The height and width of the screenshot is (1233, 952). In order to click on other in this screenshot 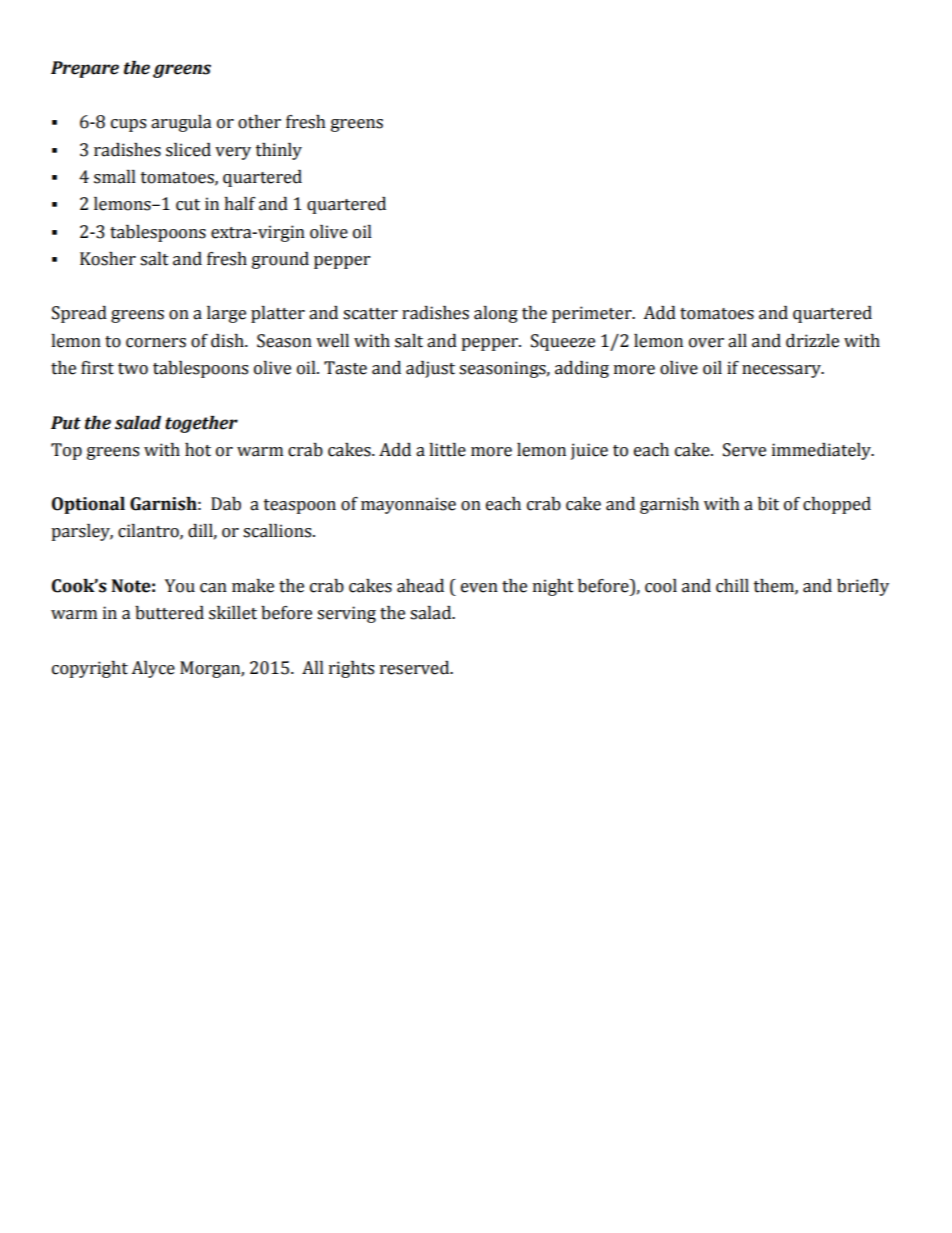, I will do `click(259, 122)`.
